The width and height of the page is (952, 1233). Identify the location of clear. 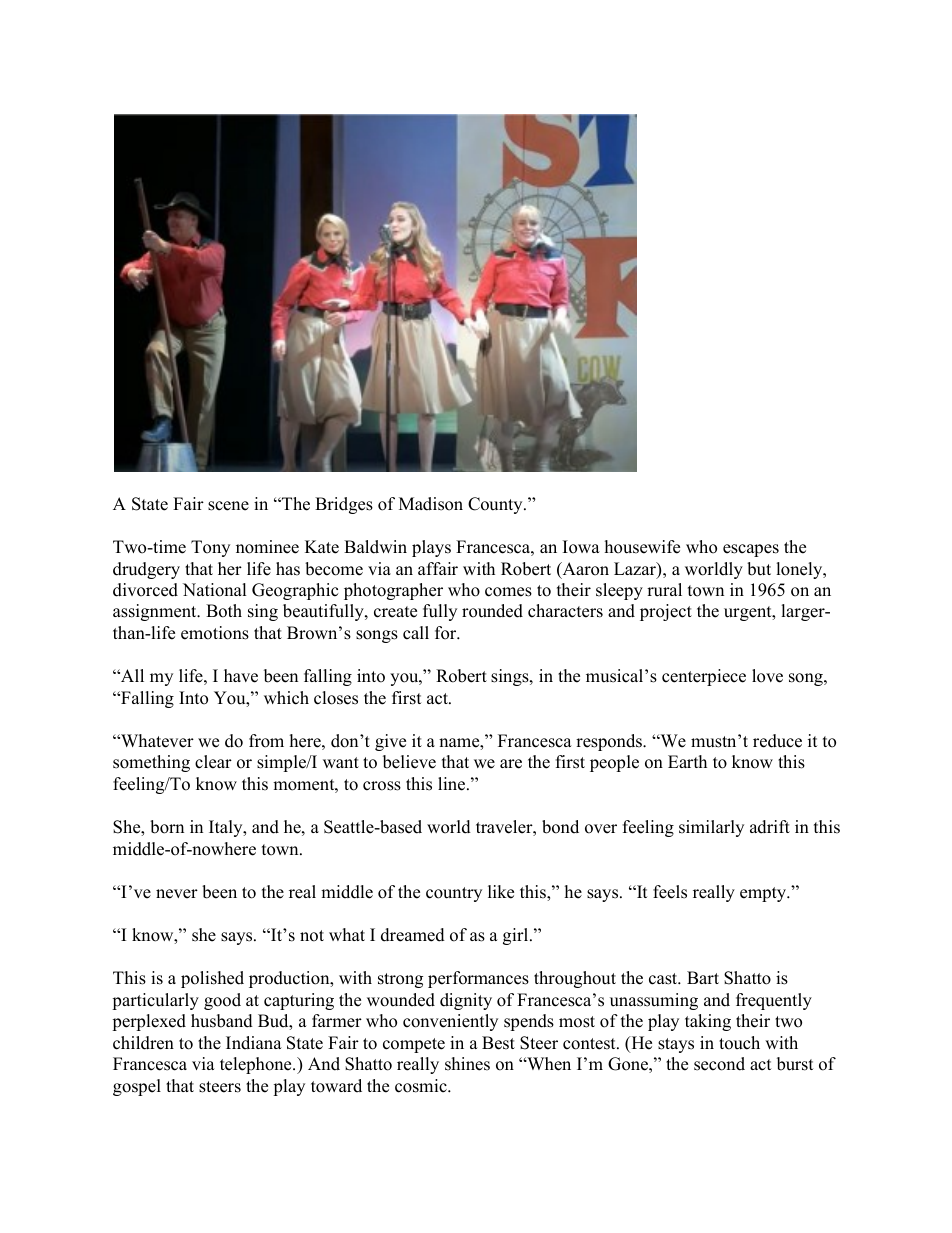
(213, 762).
